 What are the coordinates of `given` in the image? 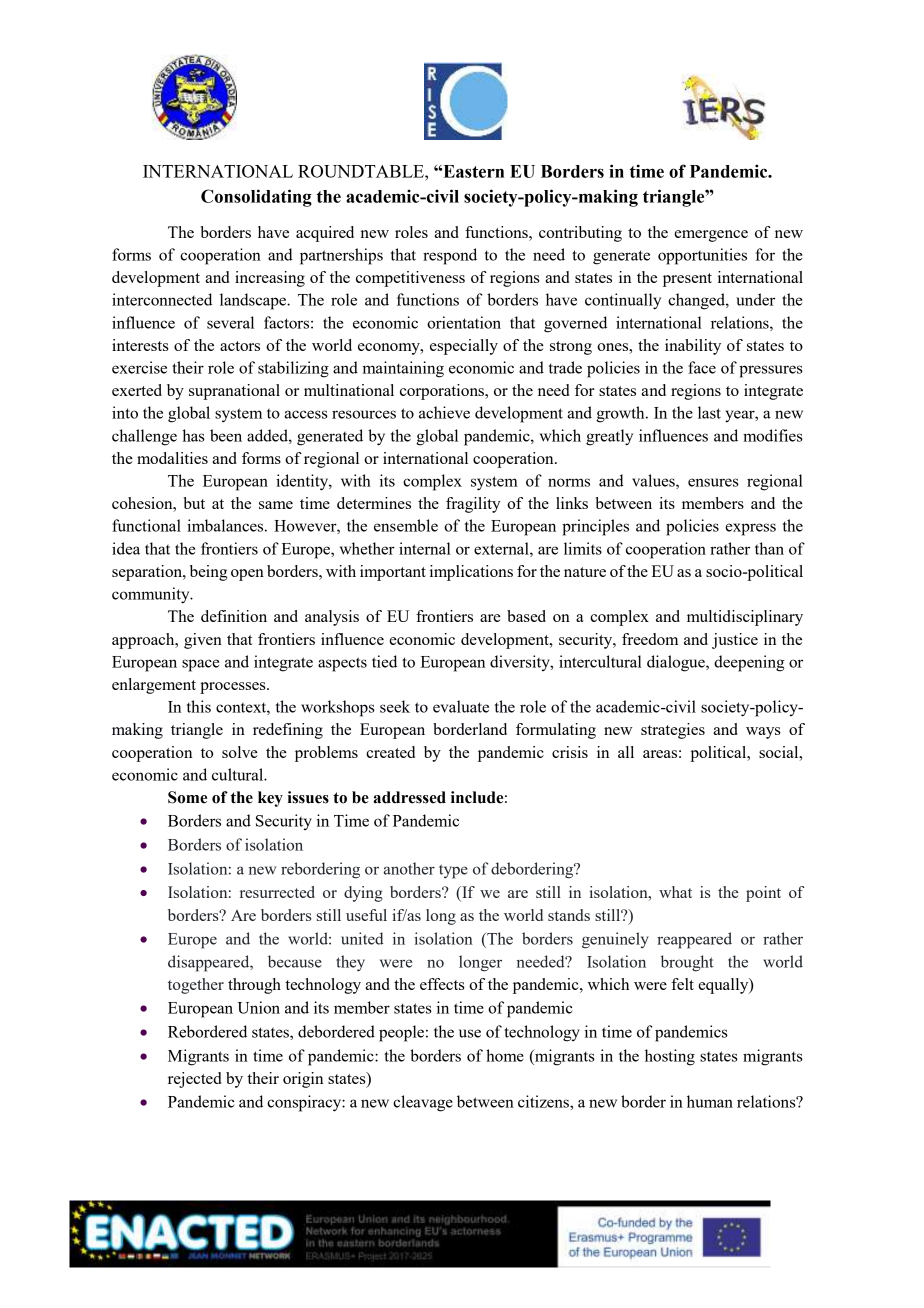 It's located at (203, 641).
